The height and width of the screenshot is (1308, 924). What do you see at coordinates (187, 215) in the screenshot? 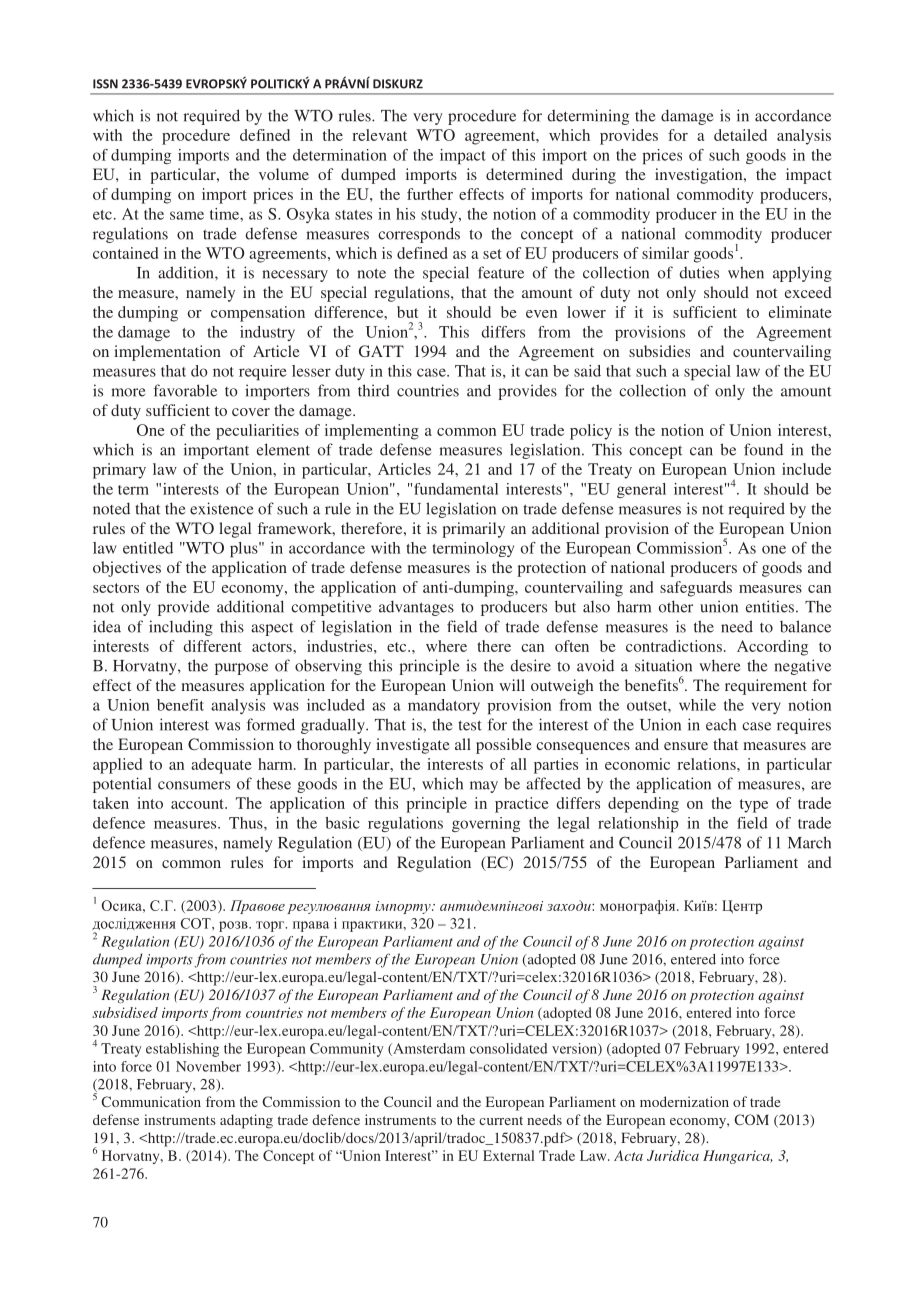
I see `same` at bounding box center [187, 215].
